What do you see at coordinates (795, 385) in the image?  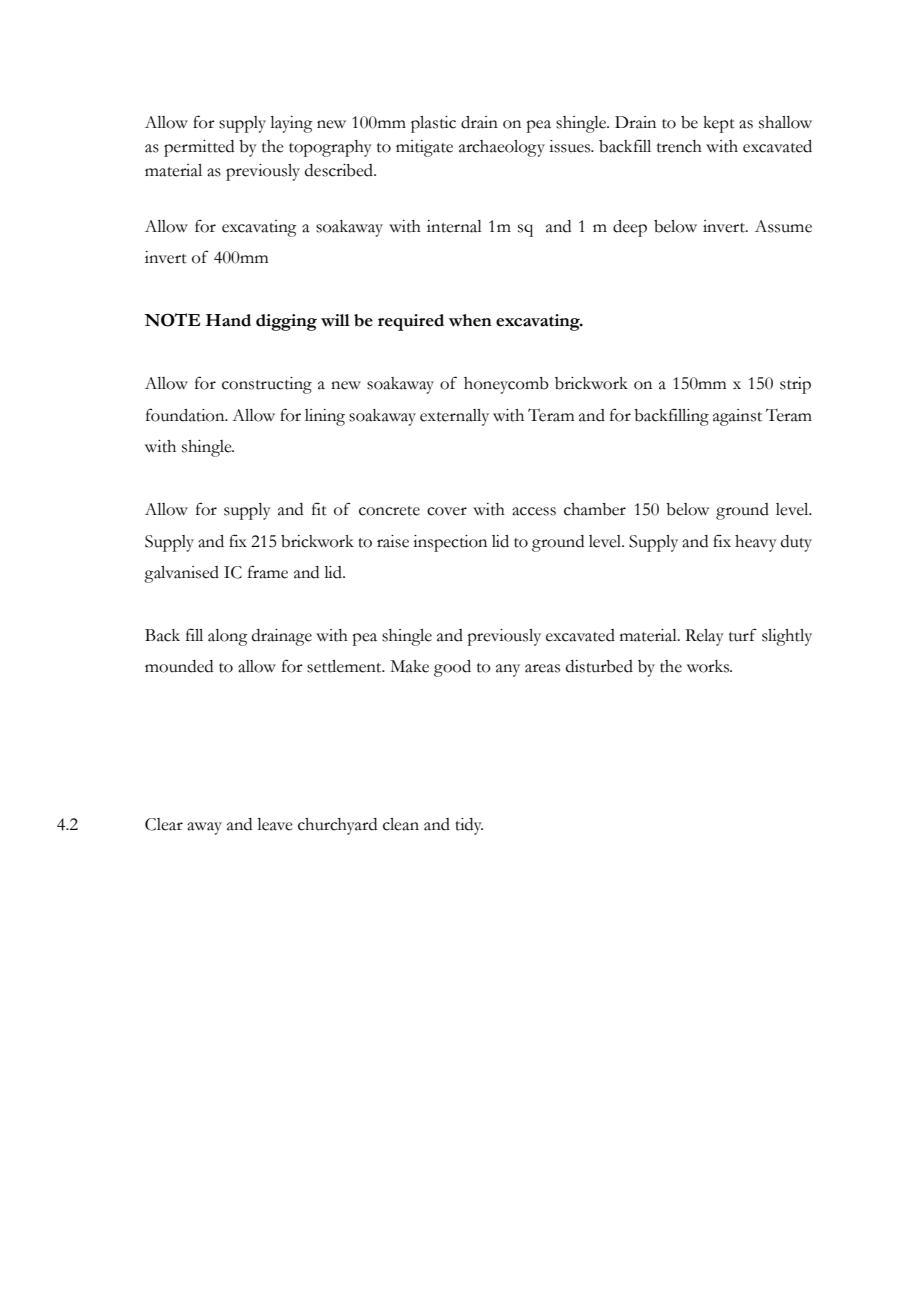 I see `strip` at bounding box center [795, 385].
